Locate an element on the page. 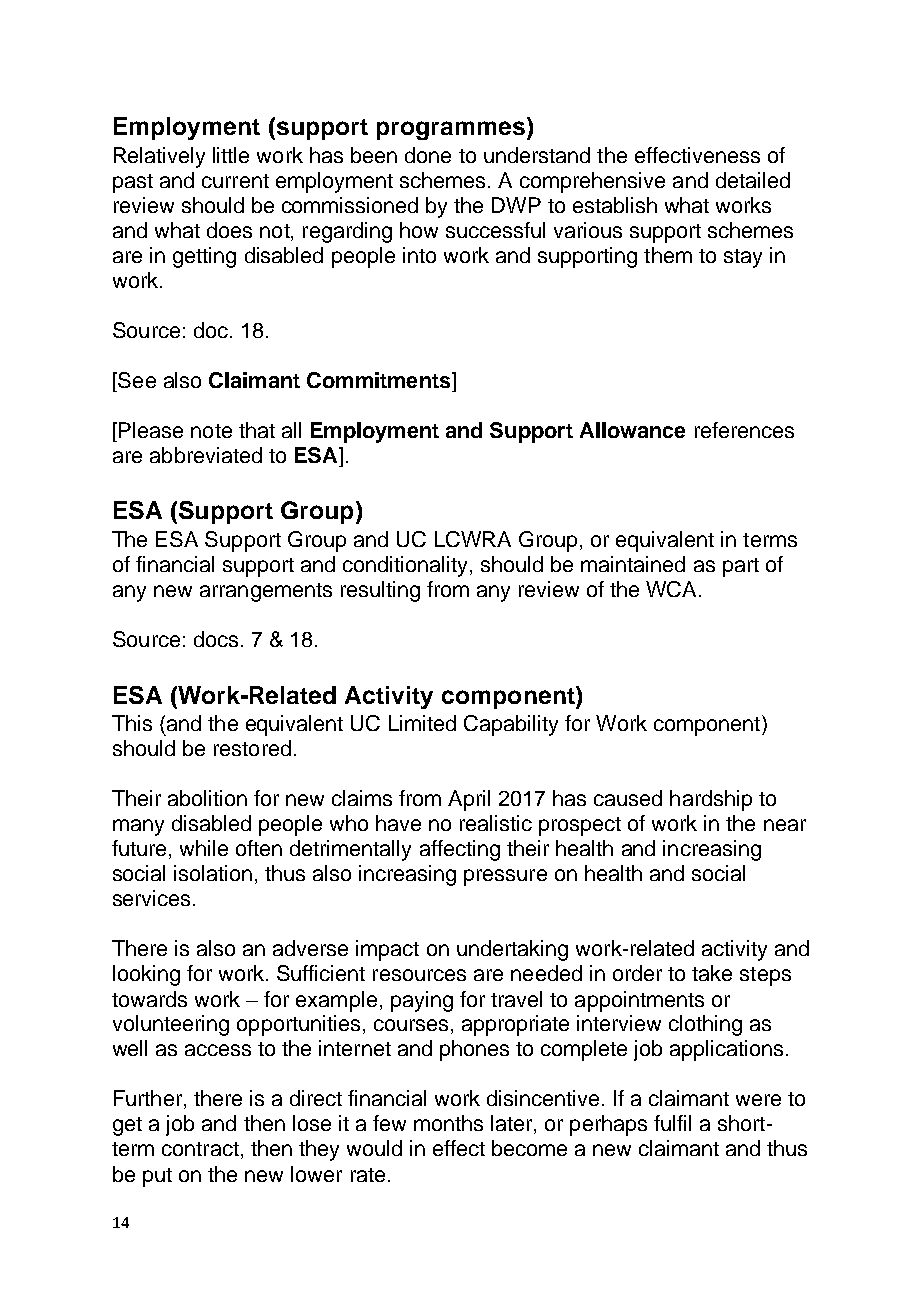 This image has height=1308, width=924. detailed is located at coordinates (753, 180).
